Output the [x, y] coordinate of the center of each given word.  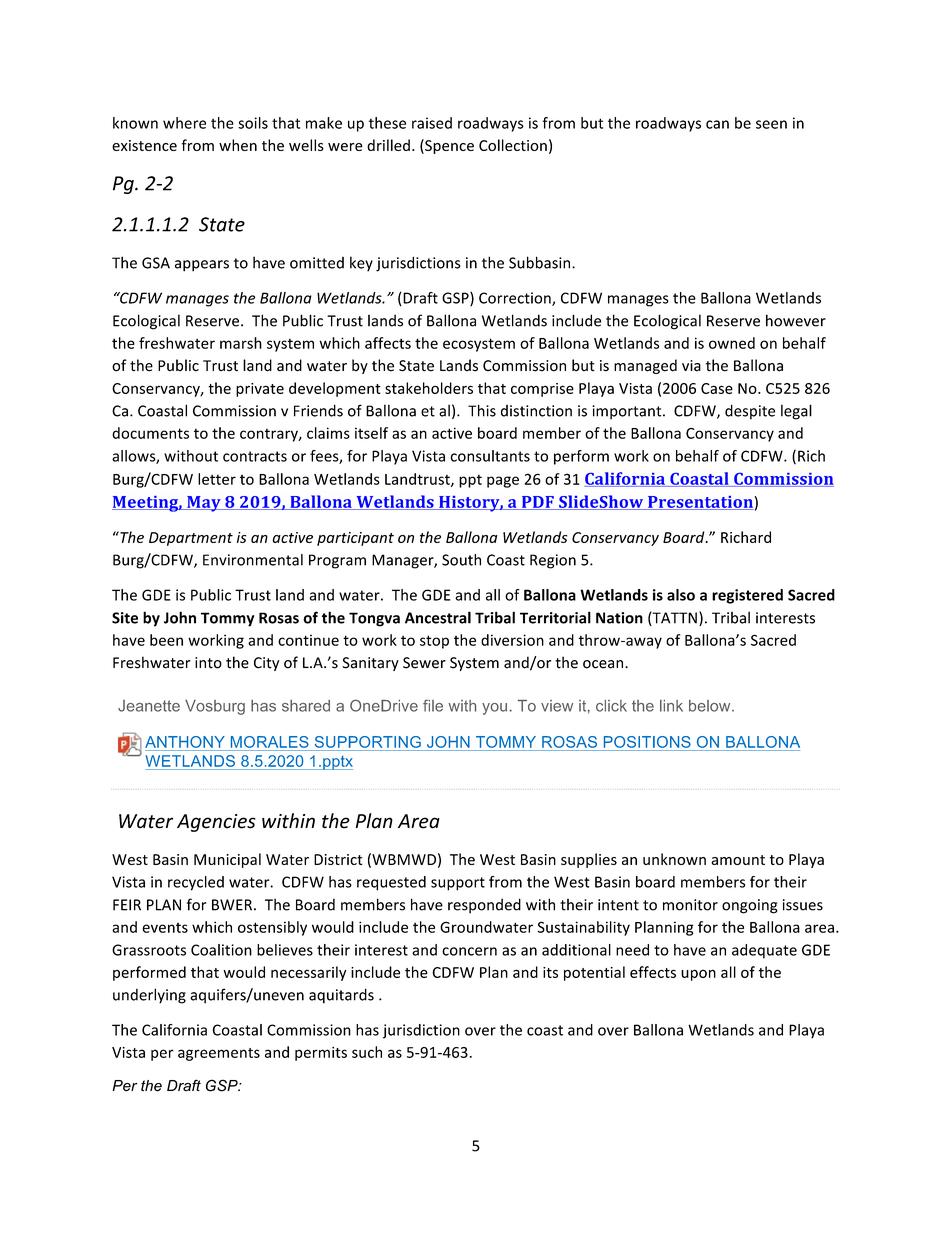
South [461, 560]
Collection [513, 145]
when [238, 145]
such [367, 1052]
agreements [219, 1054]
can [717, 124]
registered [747, 596]
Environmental [253, 560]
